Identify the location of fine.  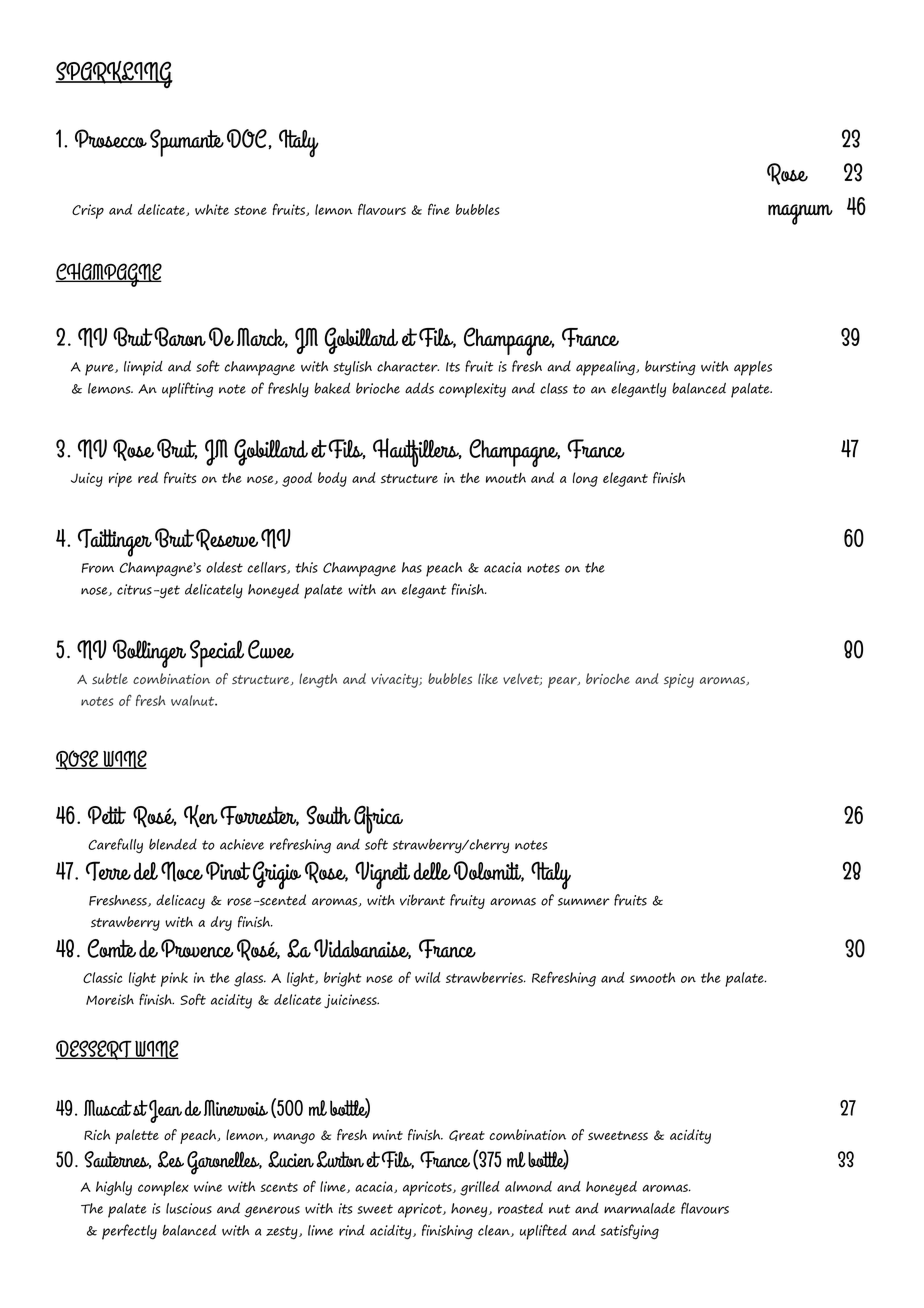
(439, 209).
